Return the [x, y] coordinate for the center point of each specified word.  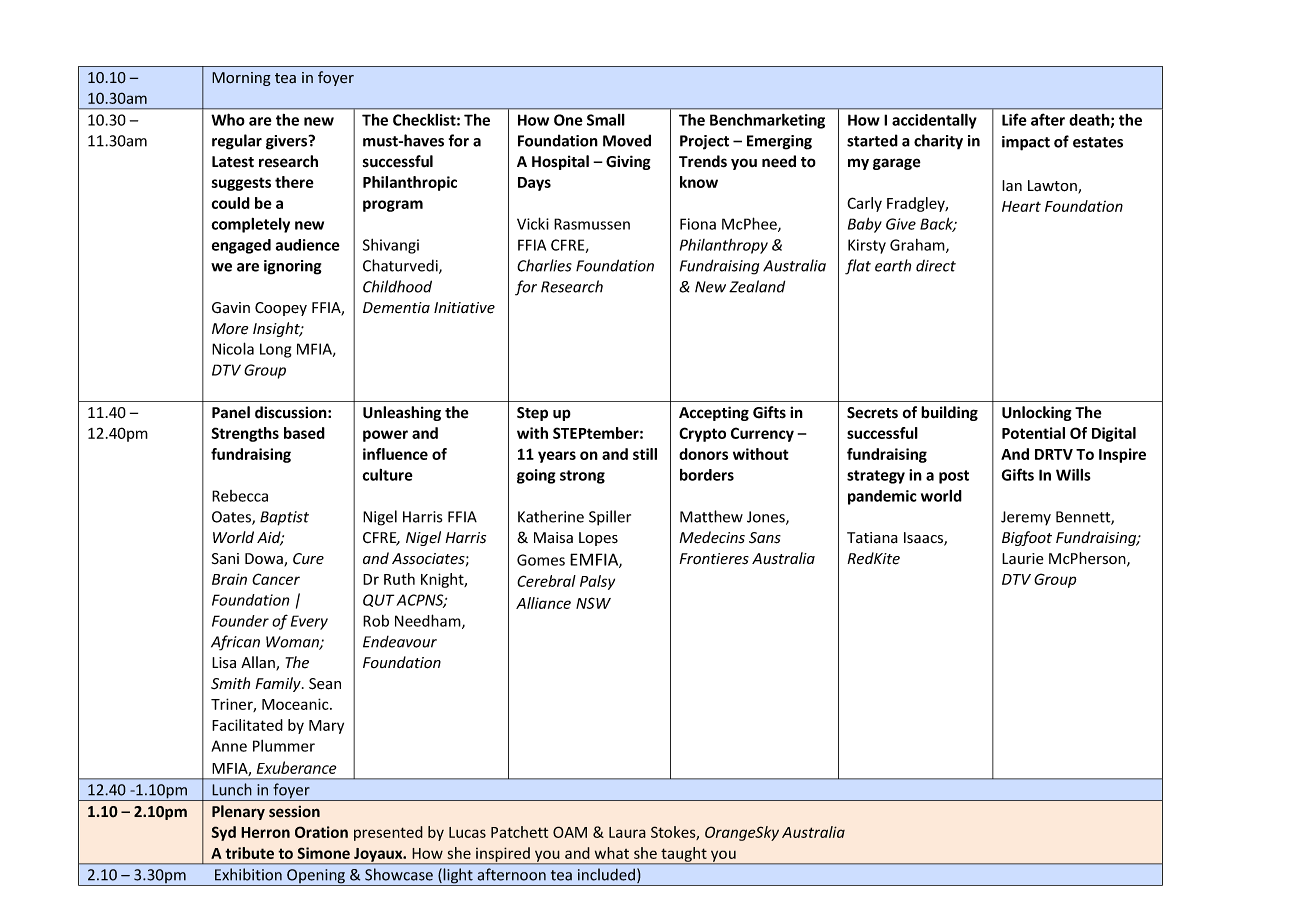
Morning [241, 79]
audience [308, 245]
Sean [325, 684]
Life [1014, 119]
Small [606, 120]
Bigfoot [1027, 538]
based [304, 433]
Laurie [1023, 558]
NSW [593, 603]
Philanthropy [724, 246]
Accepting [714, 413]
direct [936, 266]
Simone [323, 853]
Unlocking [1037, 413]
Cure [308, 559]
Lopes [598, 539]
